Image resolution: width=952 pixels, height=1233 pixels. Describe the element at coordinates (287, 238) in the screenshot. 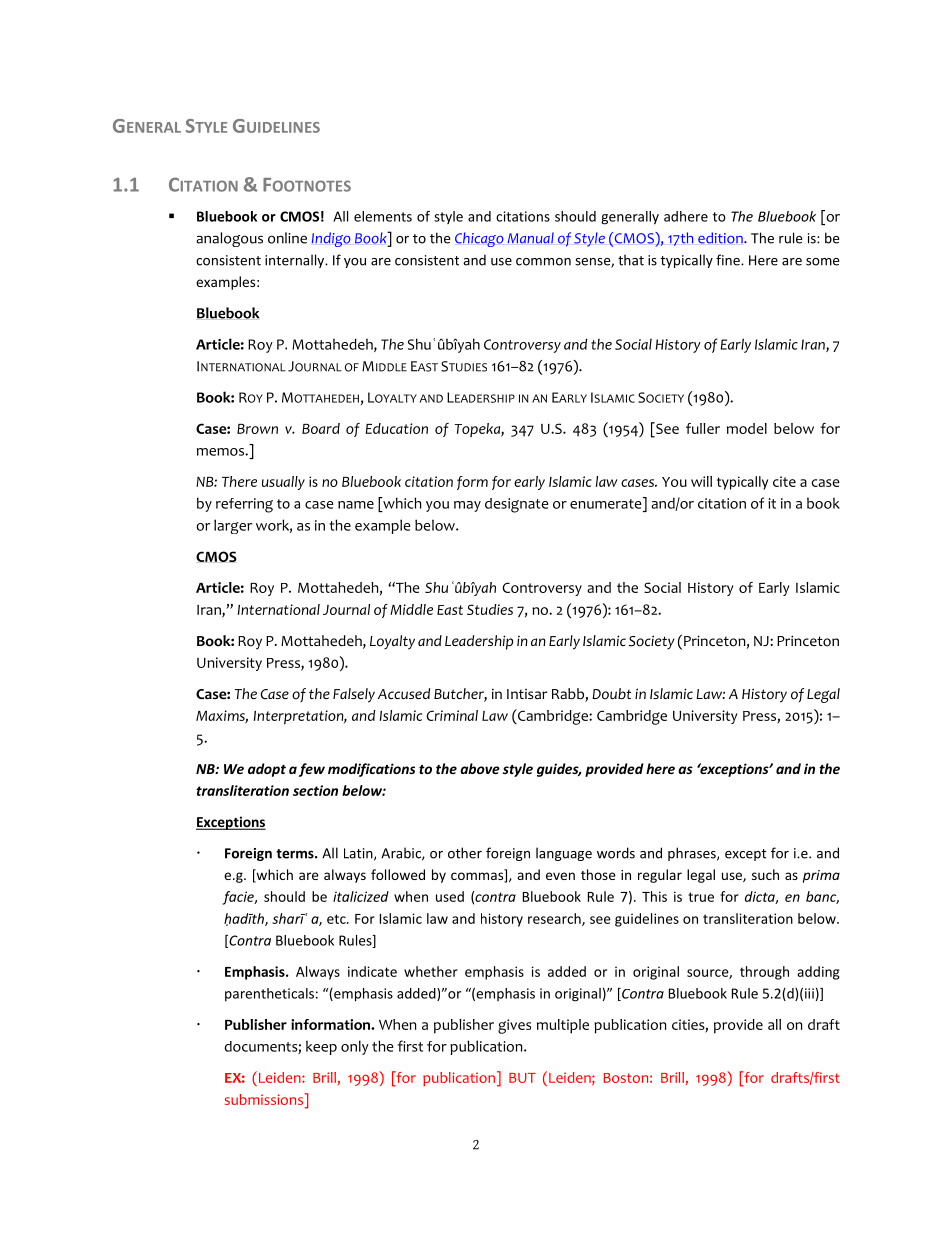

I see `online` at that location.
